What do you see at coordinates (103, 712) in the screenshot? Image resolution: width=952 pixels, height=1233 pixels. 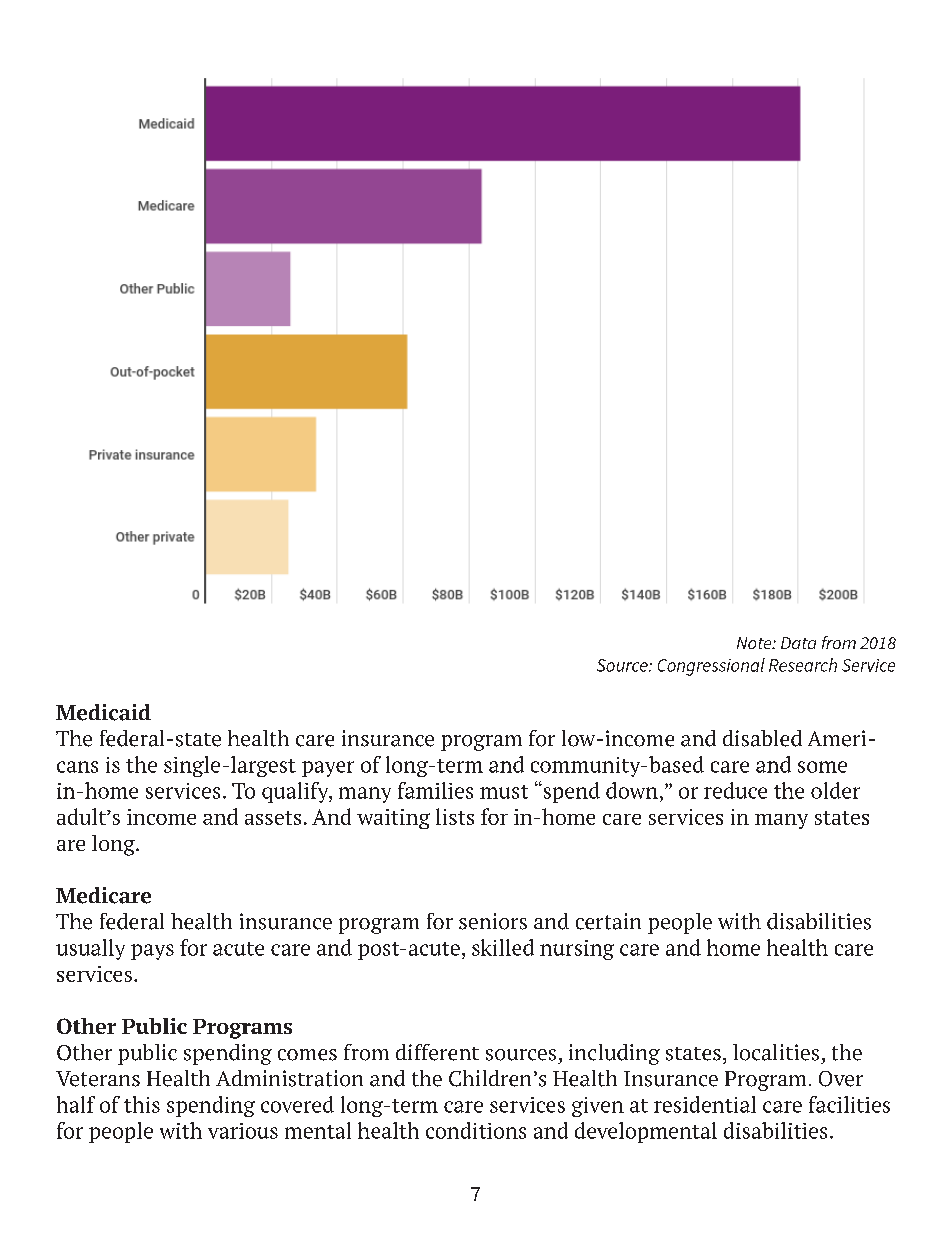 I see `Medicaid` at bounding box center [103, 712].
